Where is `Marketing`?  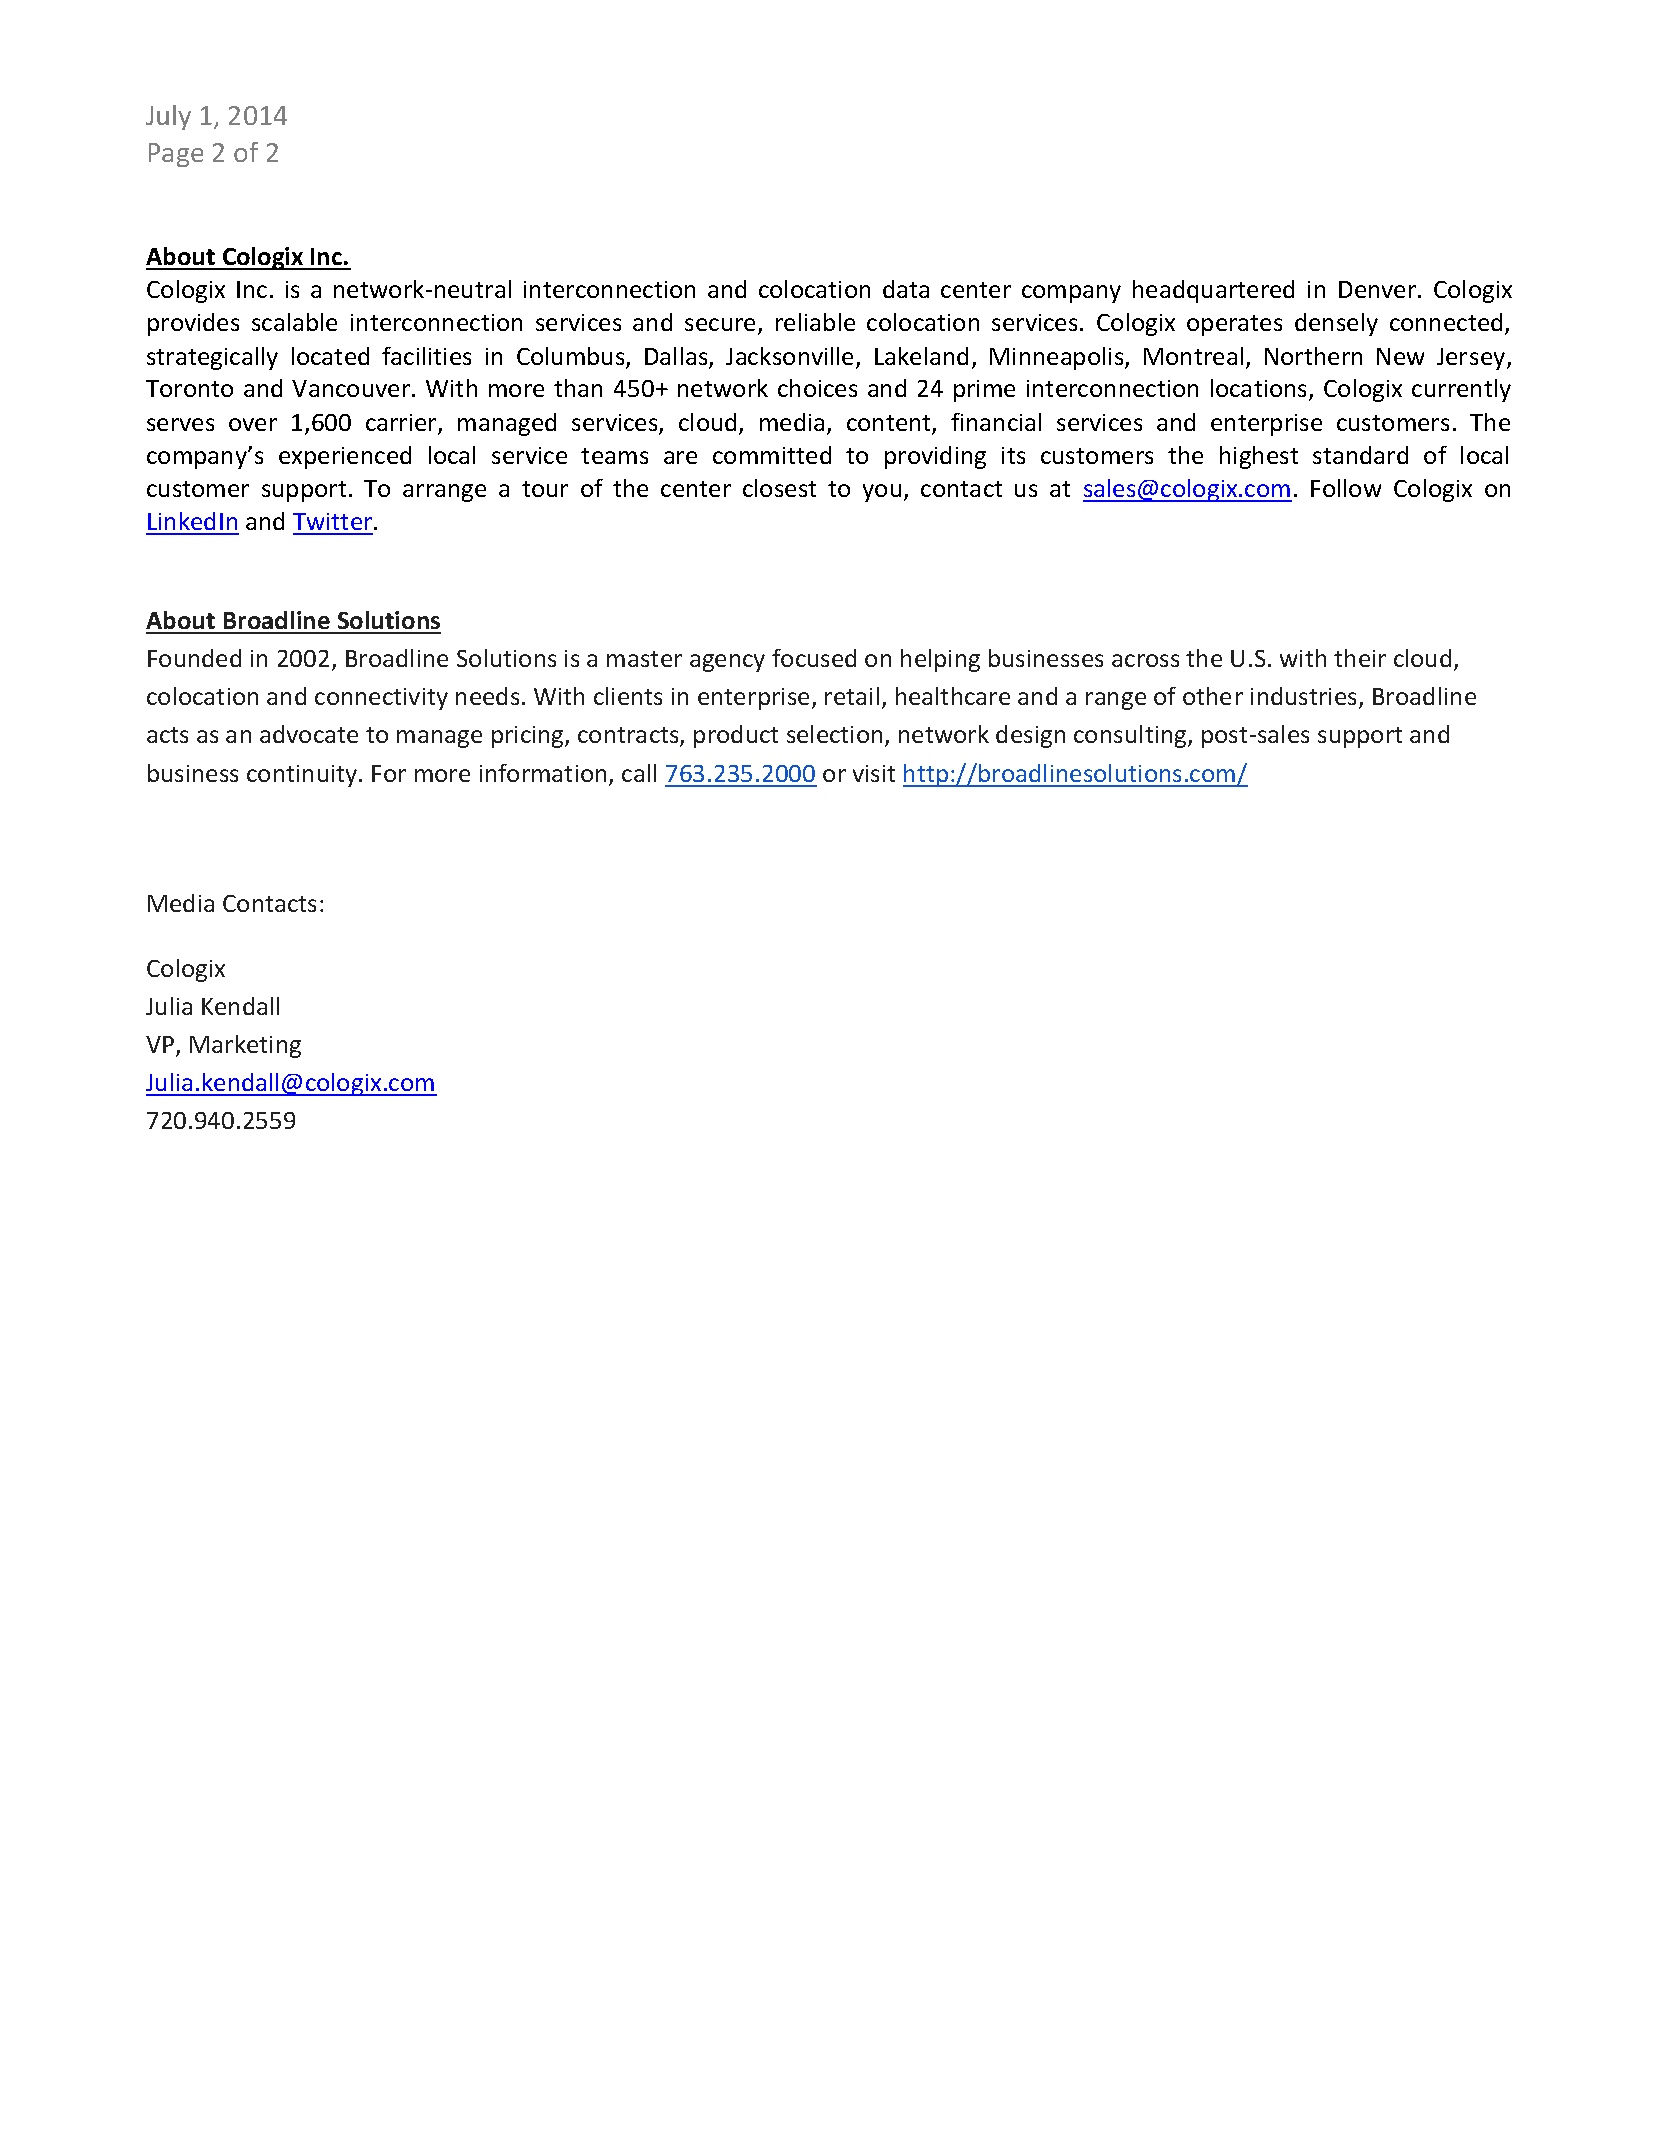 Marketing is located at coordinates (245, 1046).
